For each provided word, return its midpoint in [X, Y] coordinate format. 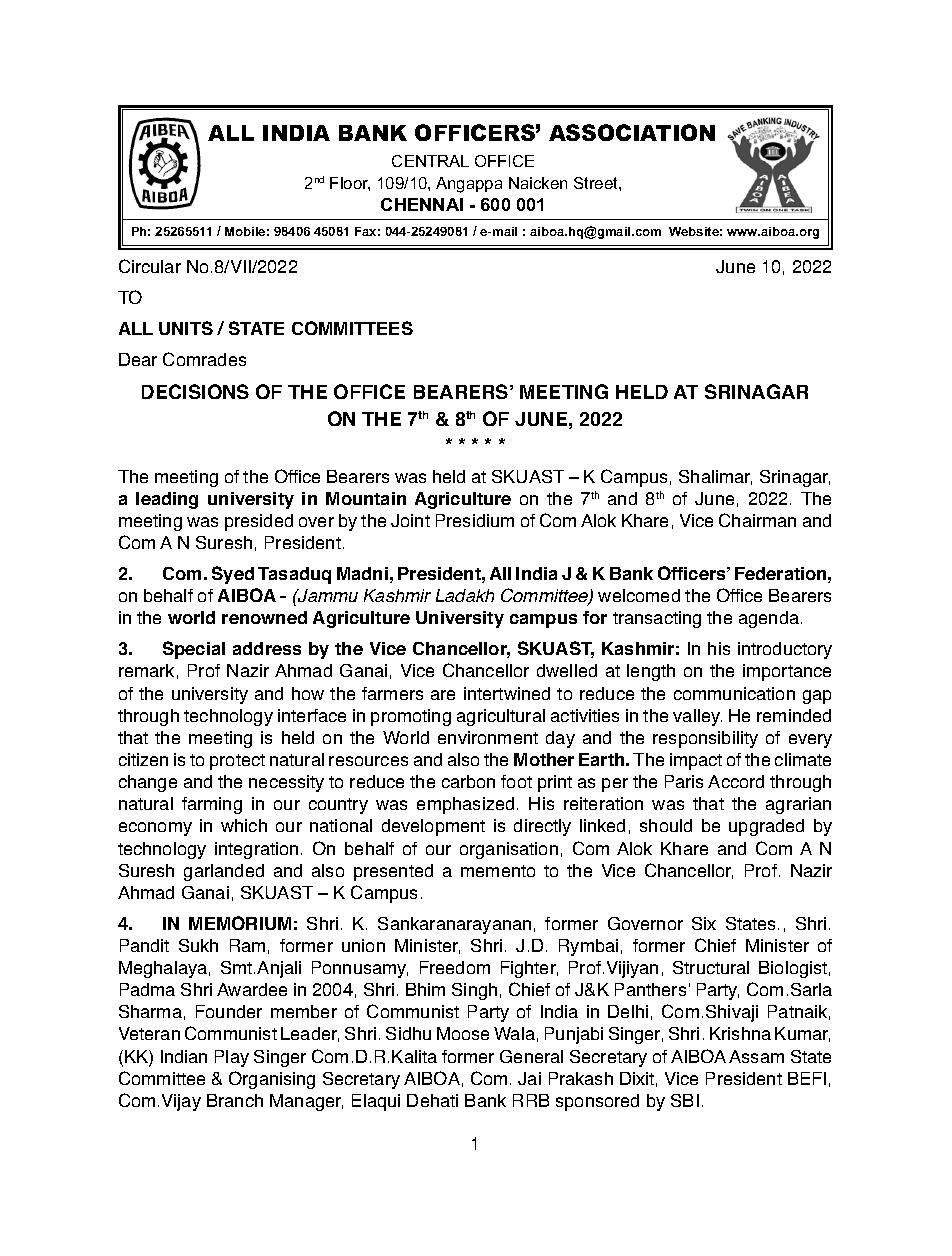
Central [430, 161]
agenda [770, 619]
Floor [350, 184]
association [632, 132]
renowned [264, 617]
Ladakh [465, 595]
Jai [529, 1078]
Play [232, 1058]
